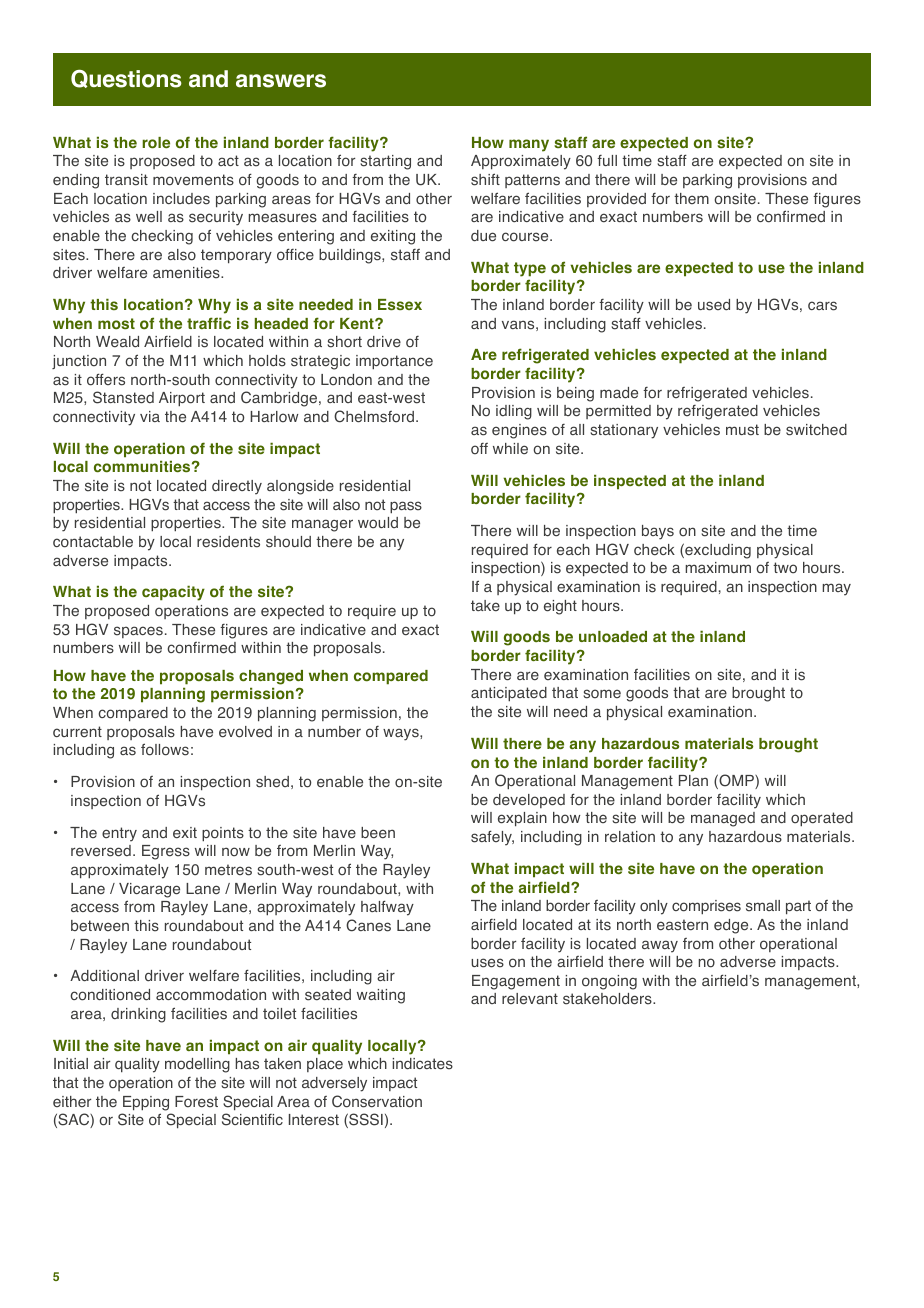  Describe the element at coordinates (691, 198) in the screenshot. I see `them` at that location.
